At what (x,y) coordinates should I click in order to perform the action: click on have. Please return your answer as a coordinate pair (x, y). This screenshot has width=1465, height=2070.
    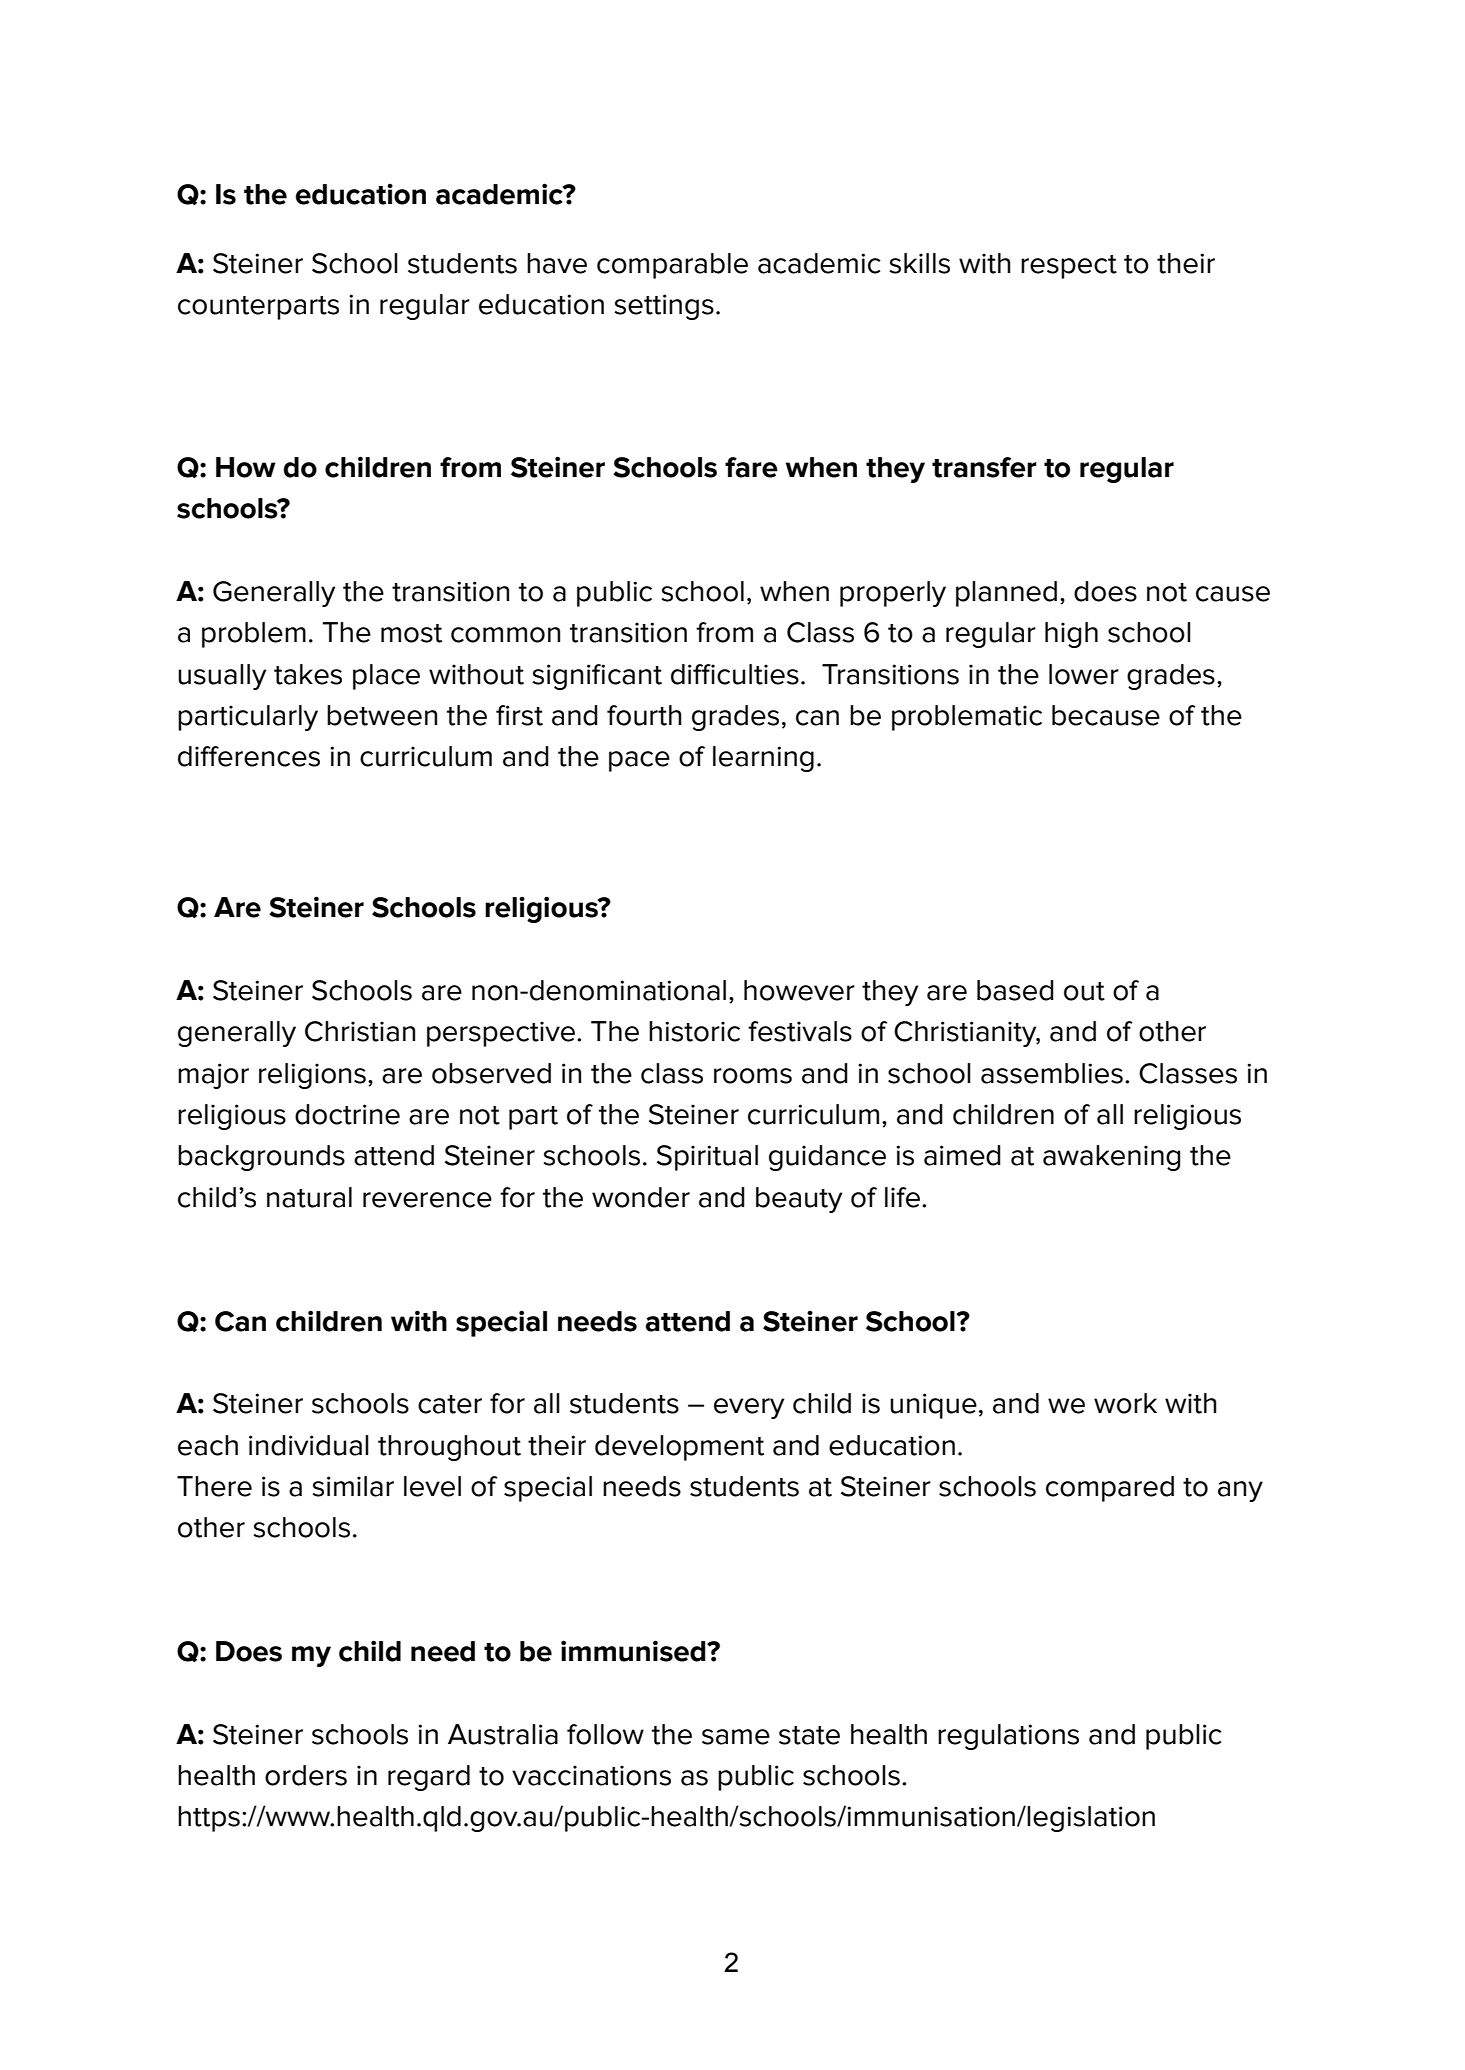
    Looking at the image, I should click on (557, 263).
